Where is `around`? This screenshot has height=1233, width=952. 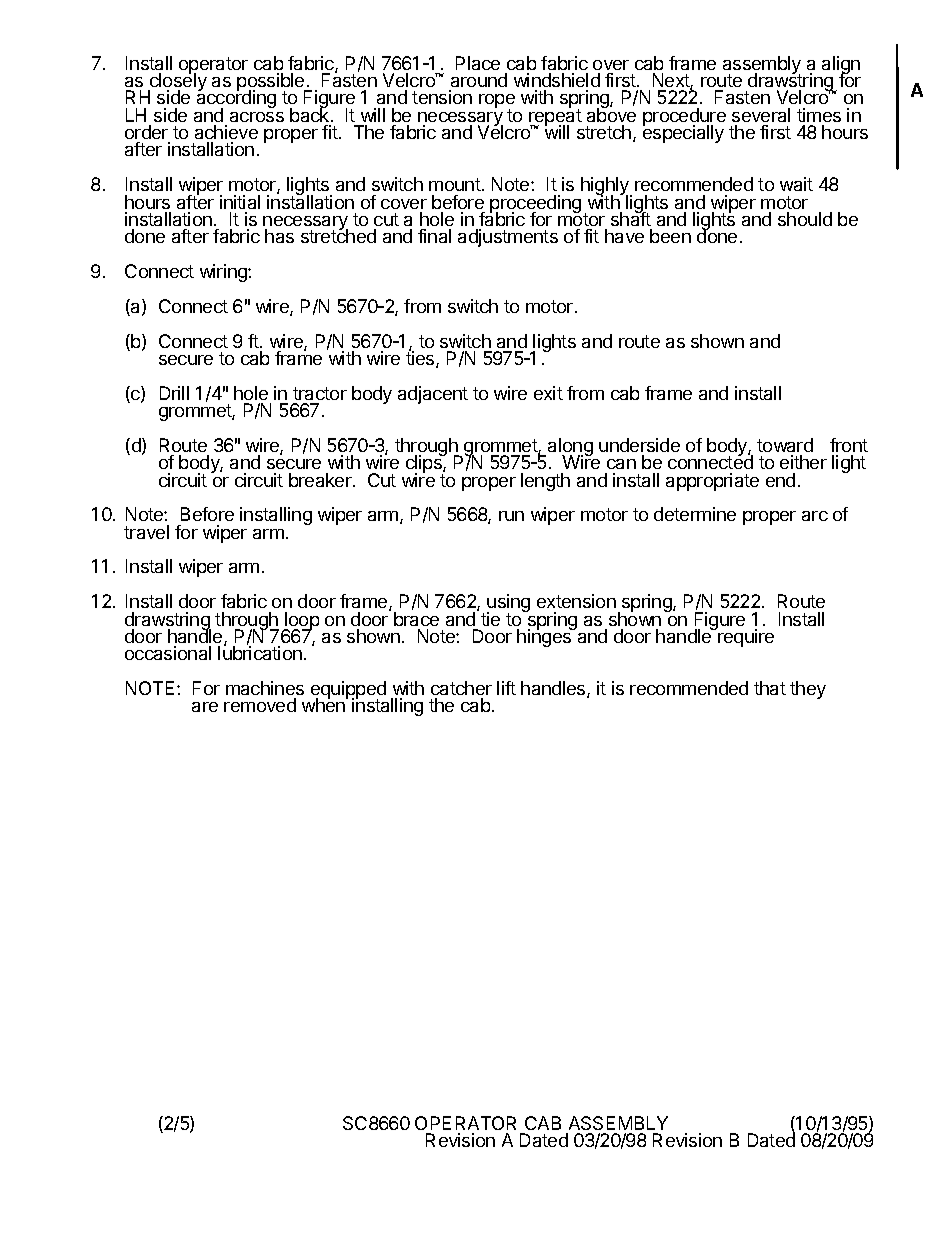
around is located at coordinates (479, 80).
